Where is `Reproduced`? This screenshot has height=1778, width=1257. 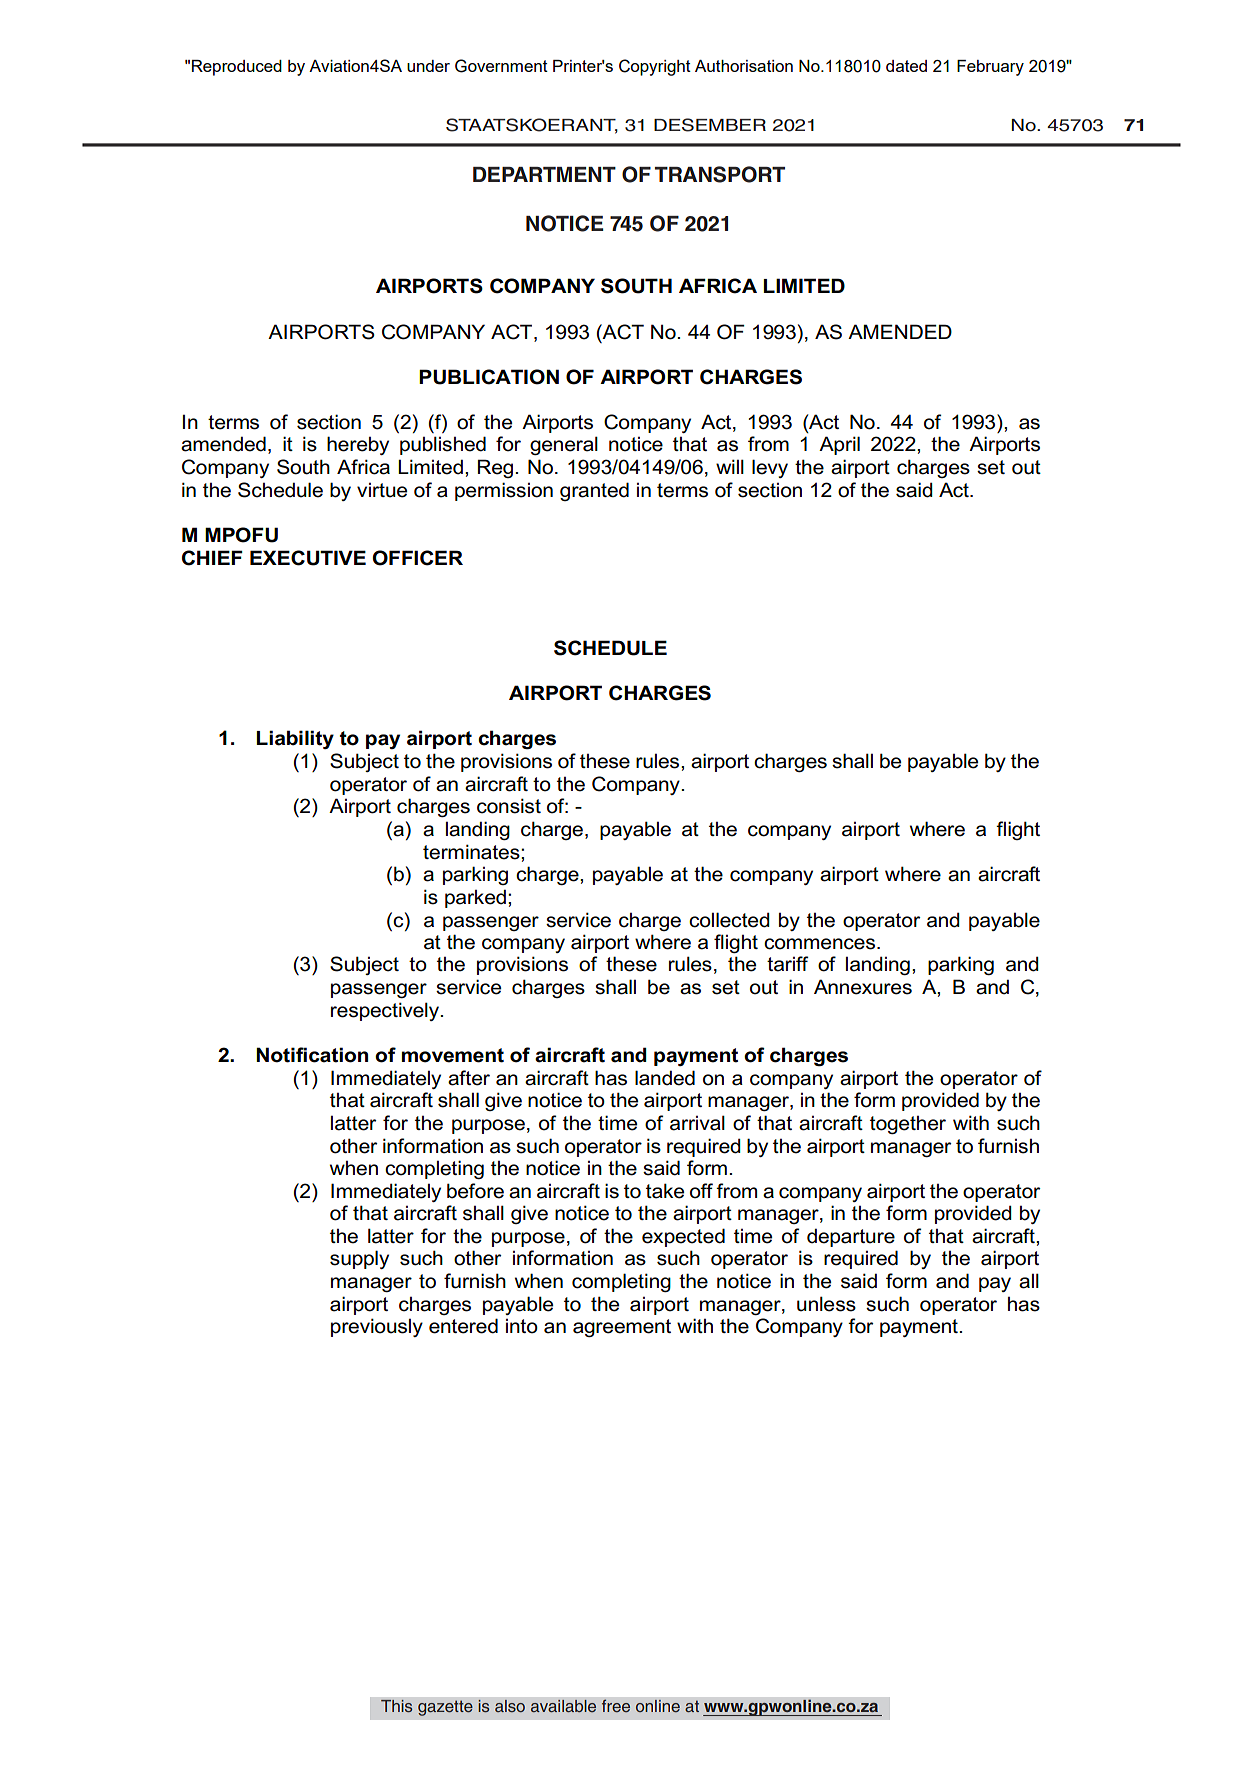 Reproduced is located at coordinates (237, 68).
